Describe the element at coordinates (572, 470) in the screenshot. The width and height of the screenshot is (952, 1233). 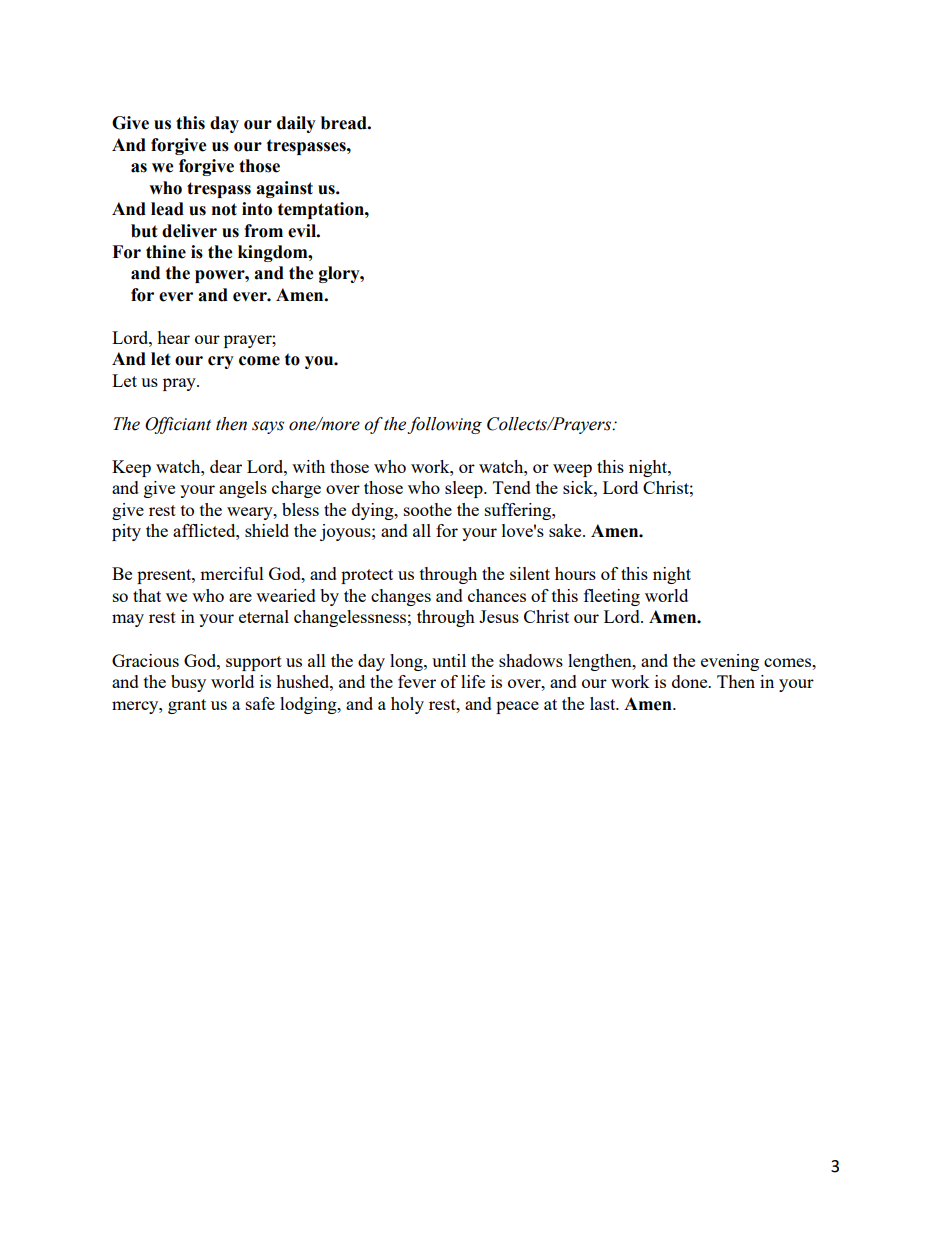
I see `weep` at that location.
